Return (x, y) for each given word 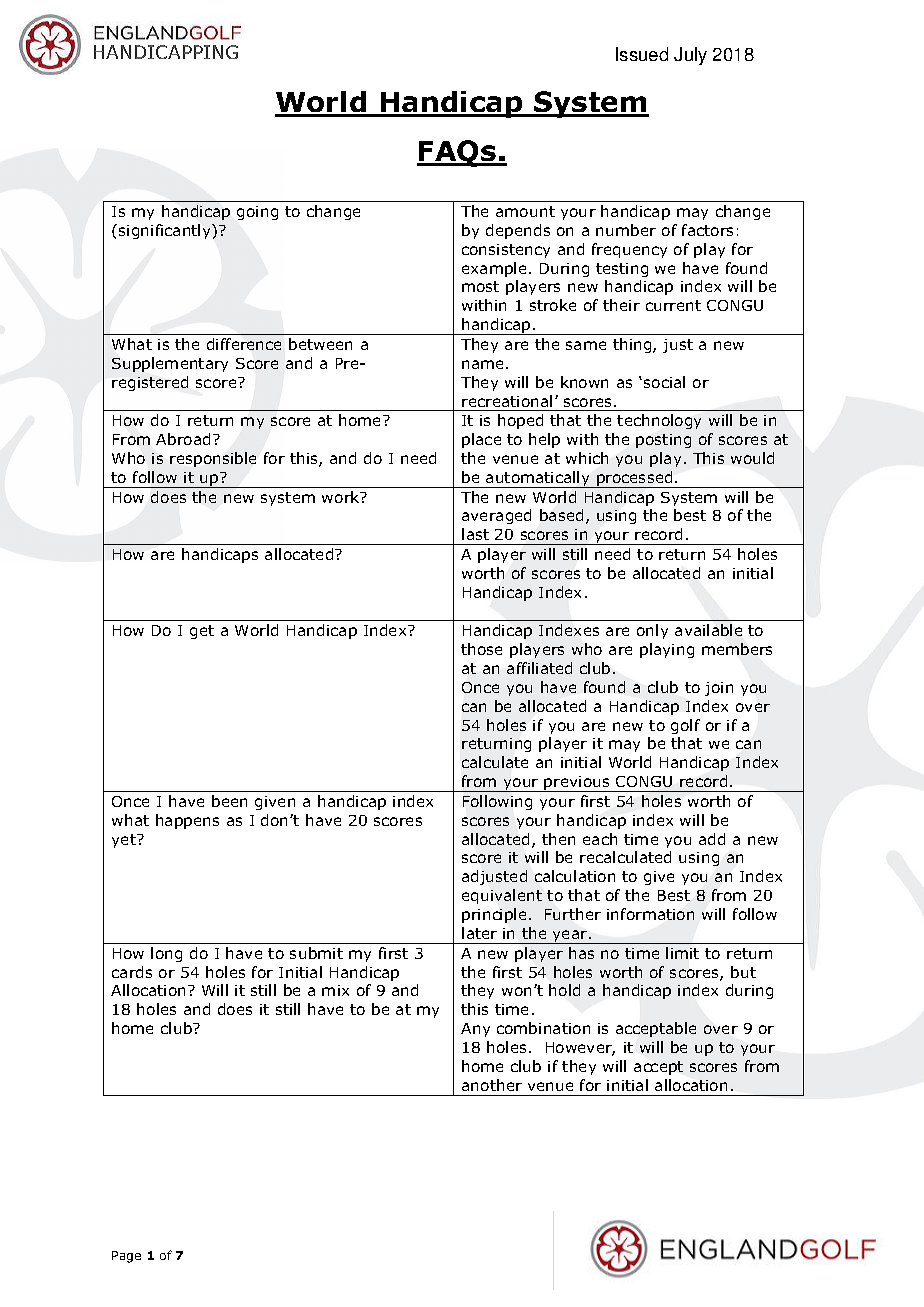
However (580, 1049)
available (708, 630)
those (481, 649)
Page (126, 1257)
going (257, 213)
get (202, 632)
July (690, 56)
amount (525, 211)
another (492, 1085)
